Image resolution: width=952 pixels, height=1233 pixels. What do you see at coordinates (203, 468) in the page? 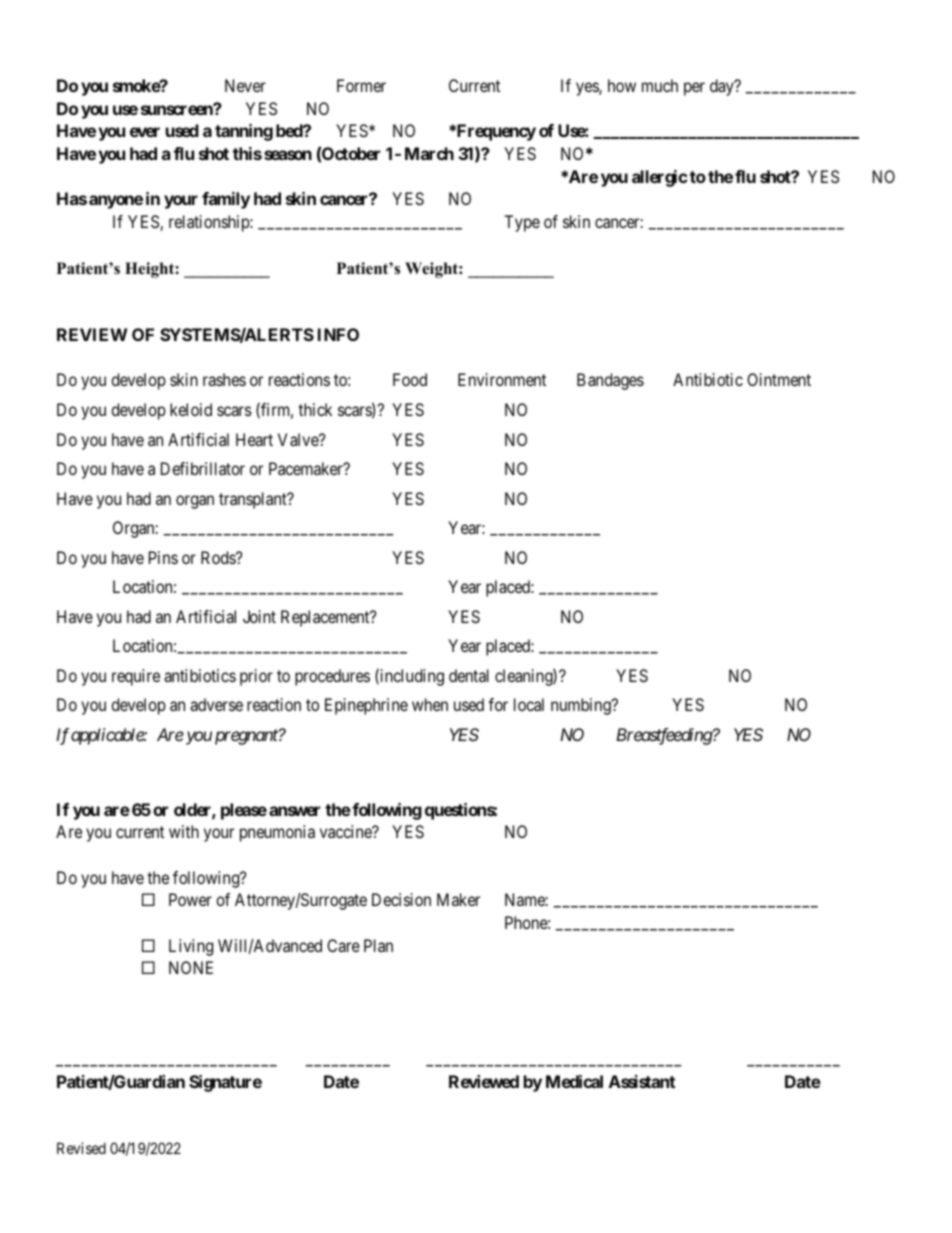
I see `Defibrillator` at bounding box center [203, 468].
